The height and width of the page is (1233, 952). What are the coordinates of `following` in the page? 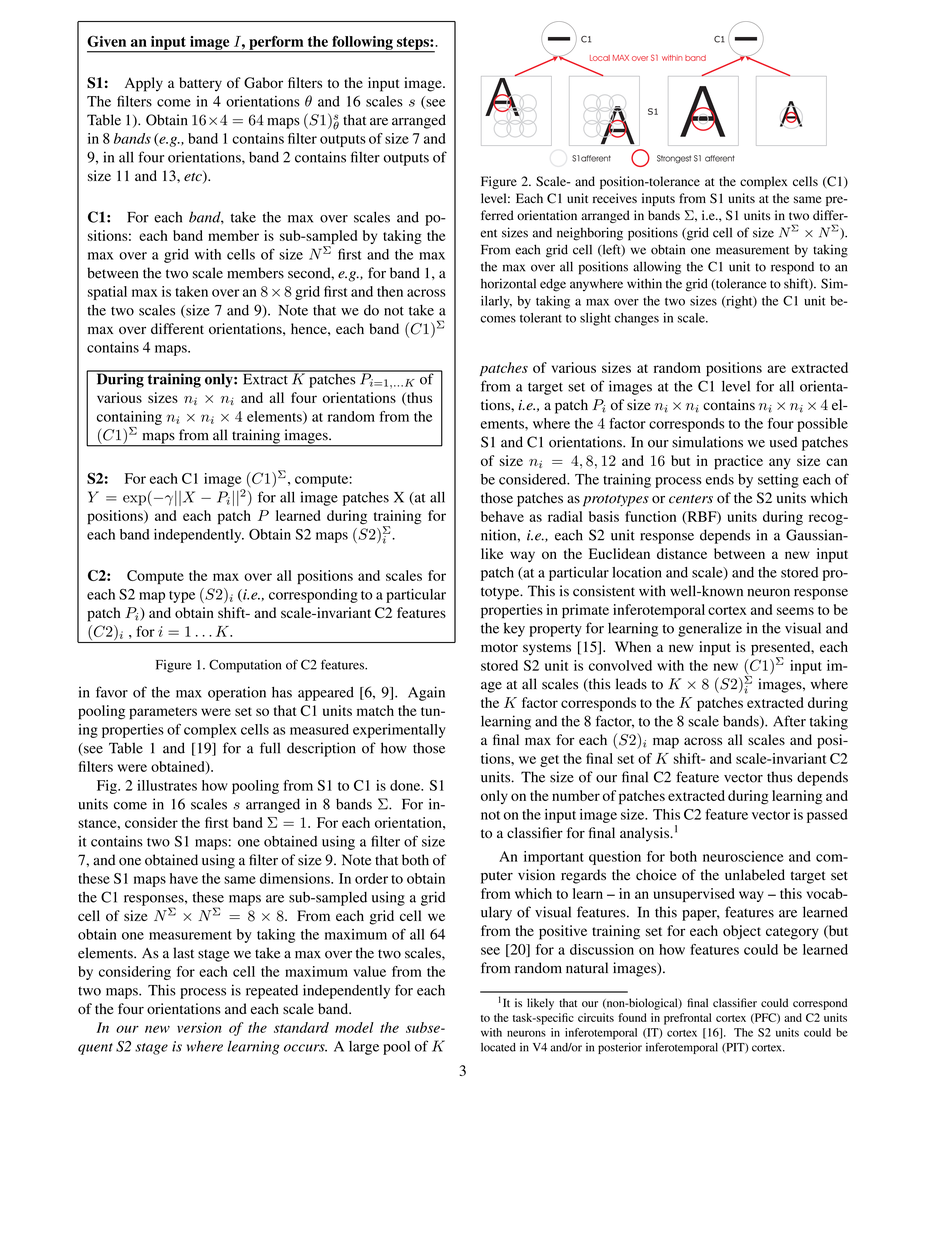 It's located at (362, 44).
